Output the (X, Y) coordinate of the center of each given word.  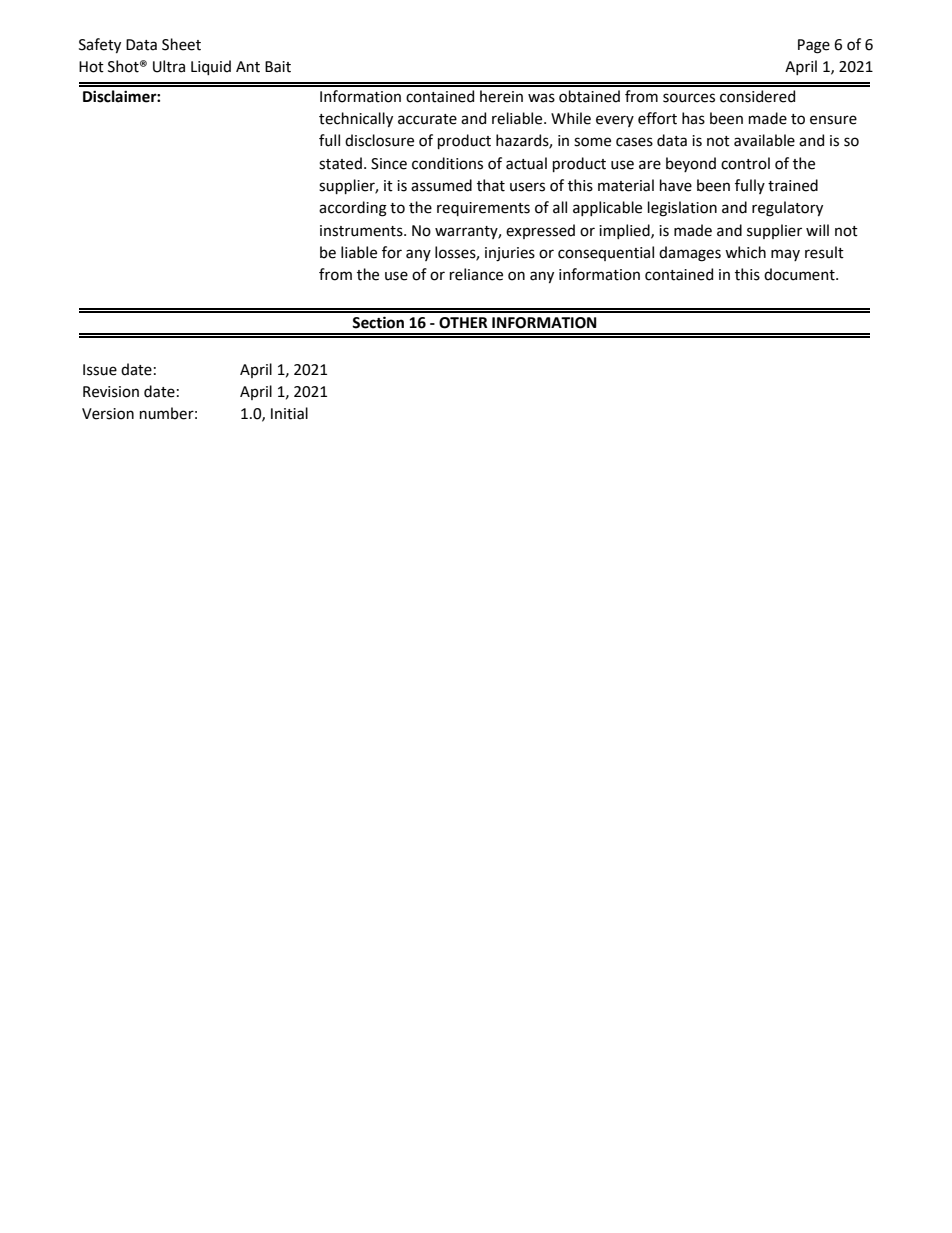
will (817, 230)
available (764, 140)
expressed (540, 231)
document (800, 274)
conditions (447, 163)
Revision (111, 392)
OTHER (463, 323)
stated (340, 163)
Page (814, 46)
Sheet (181, 44)
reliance (476, 274)
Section (378, 322)
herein (501, 96)
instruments (362, 231)
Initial (289, 413)
